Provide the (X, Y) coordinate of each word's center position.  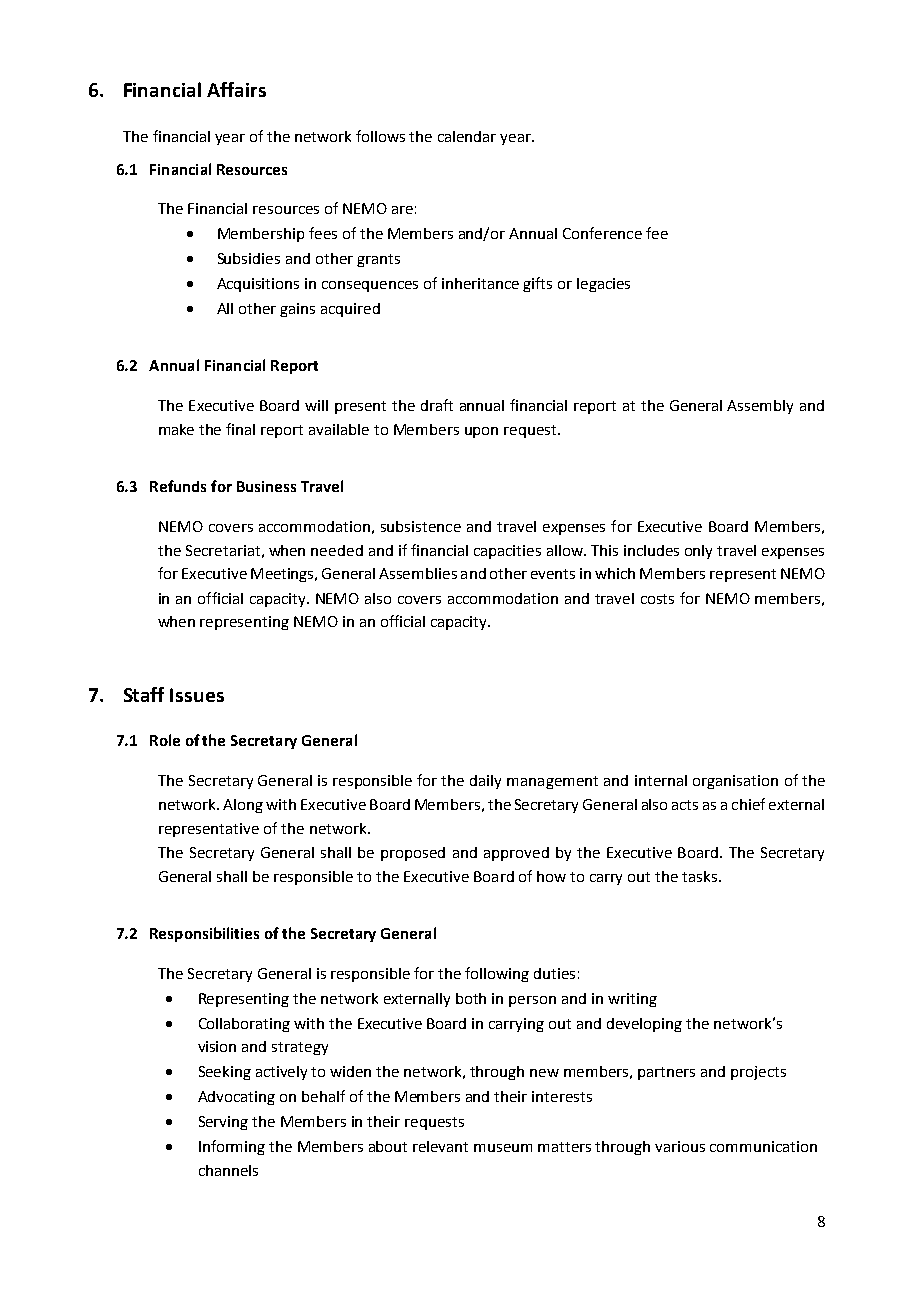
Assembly (760, 407)
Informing (232, 1147)
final (240, 429)
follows (380, 136)
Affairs (236, 89)
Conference (602, 233)
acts (685, 805)
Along (243, 806)
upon (481, 432)
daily (485, 782)
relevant (440, 1146)
